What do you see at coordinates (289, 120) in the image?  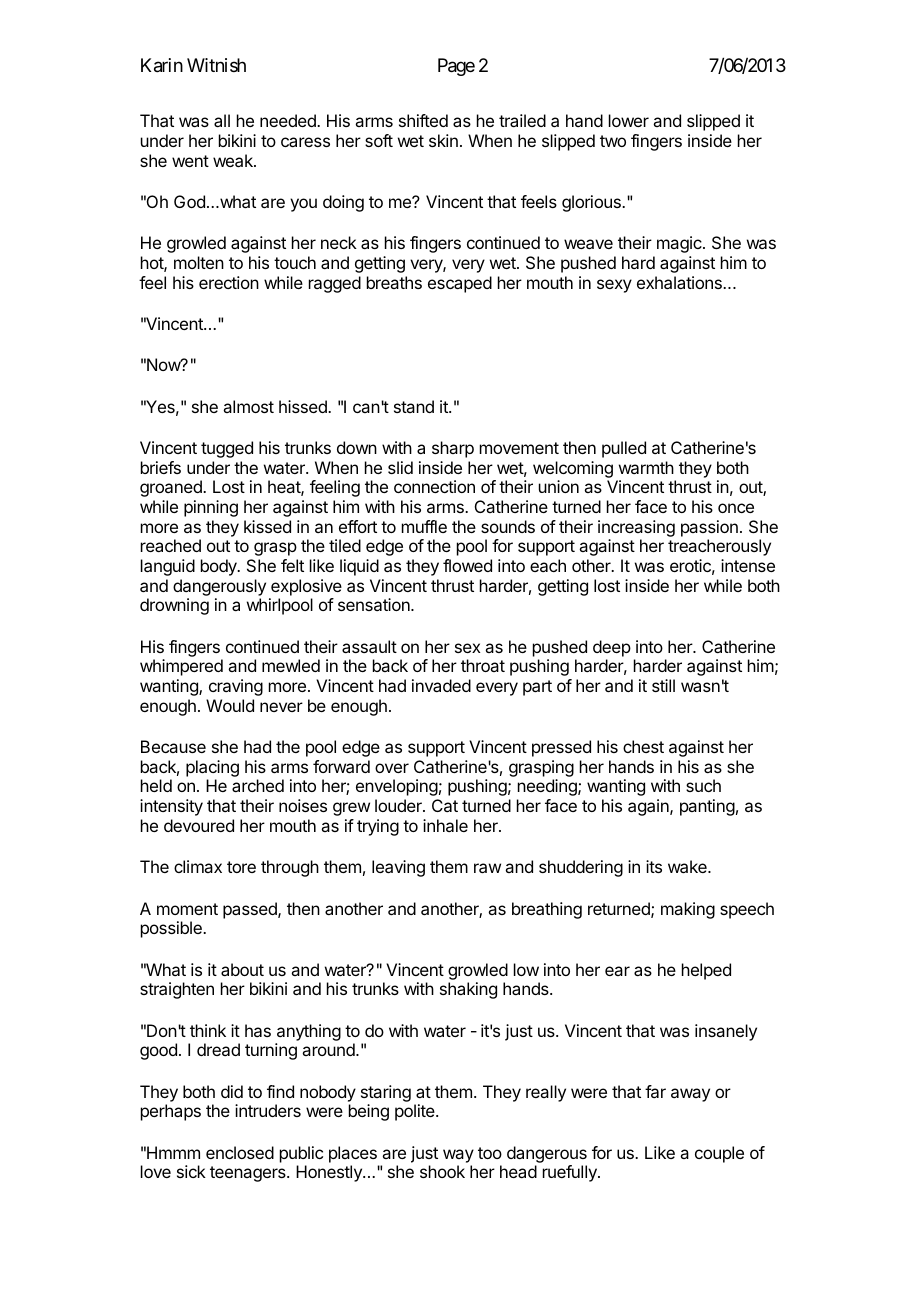 I see `needed` at bounding box center [289, 120].
